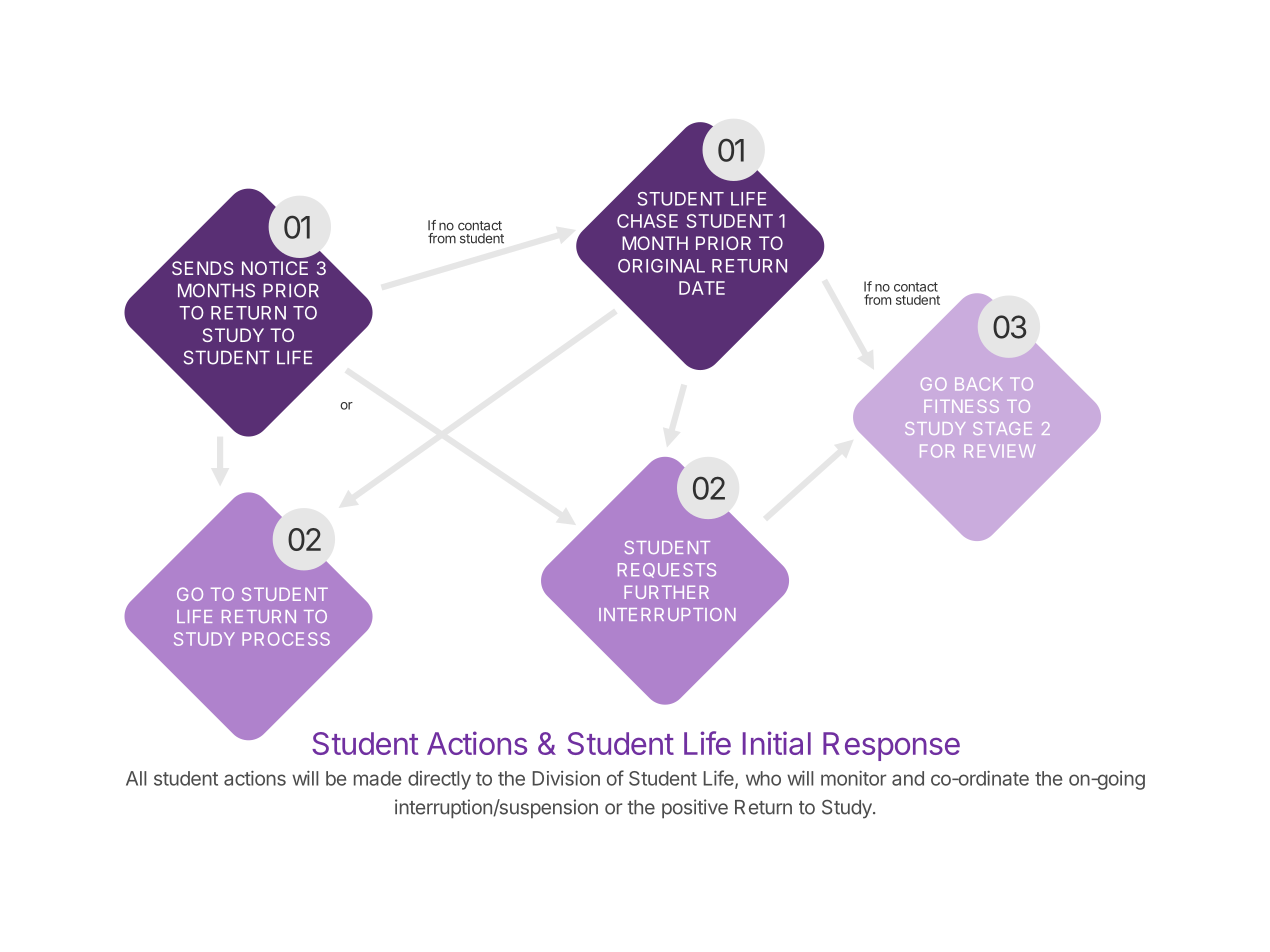 This screenshot has height=952, width=1270. Describe the element at coordinates (286, 639) in the screenshot. I see `PROCESS` at that location.
